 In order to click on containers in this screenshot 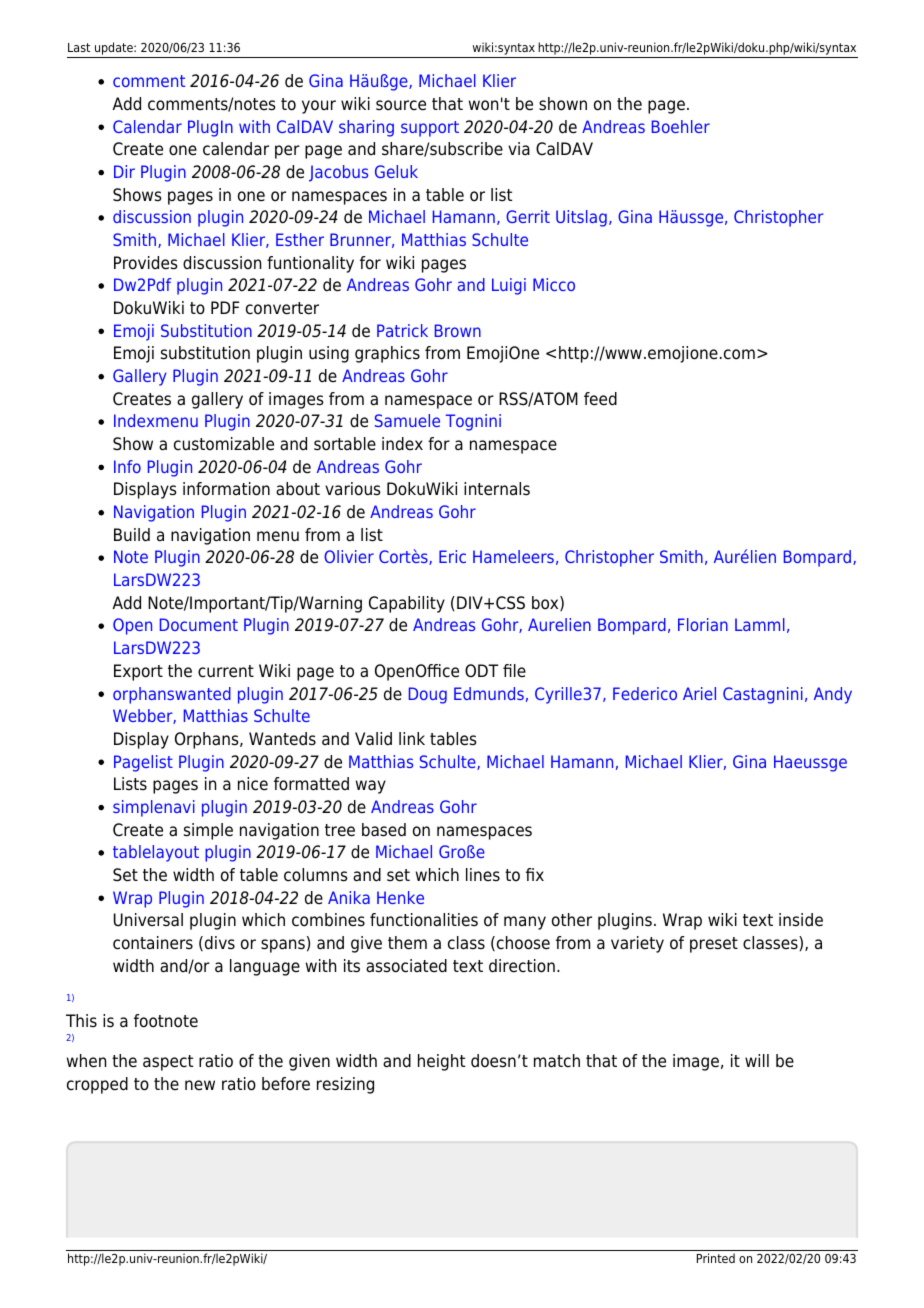, I will do `click(153, 943)`.
